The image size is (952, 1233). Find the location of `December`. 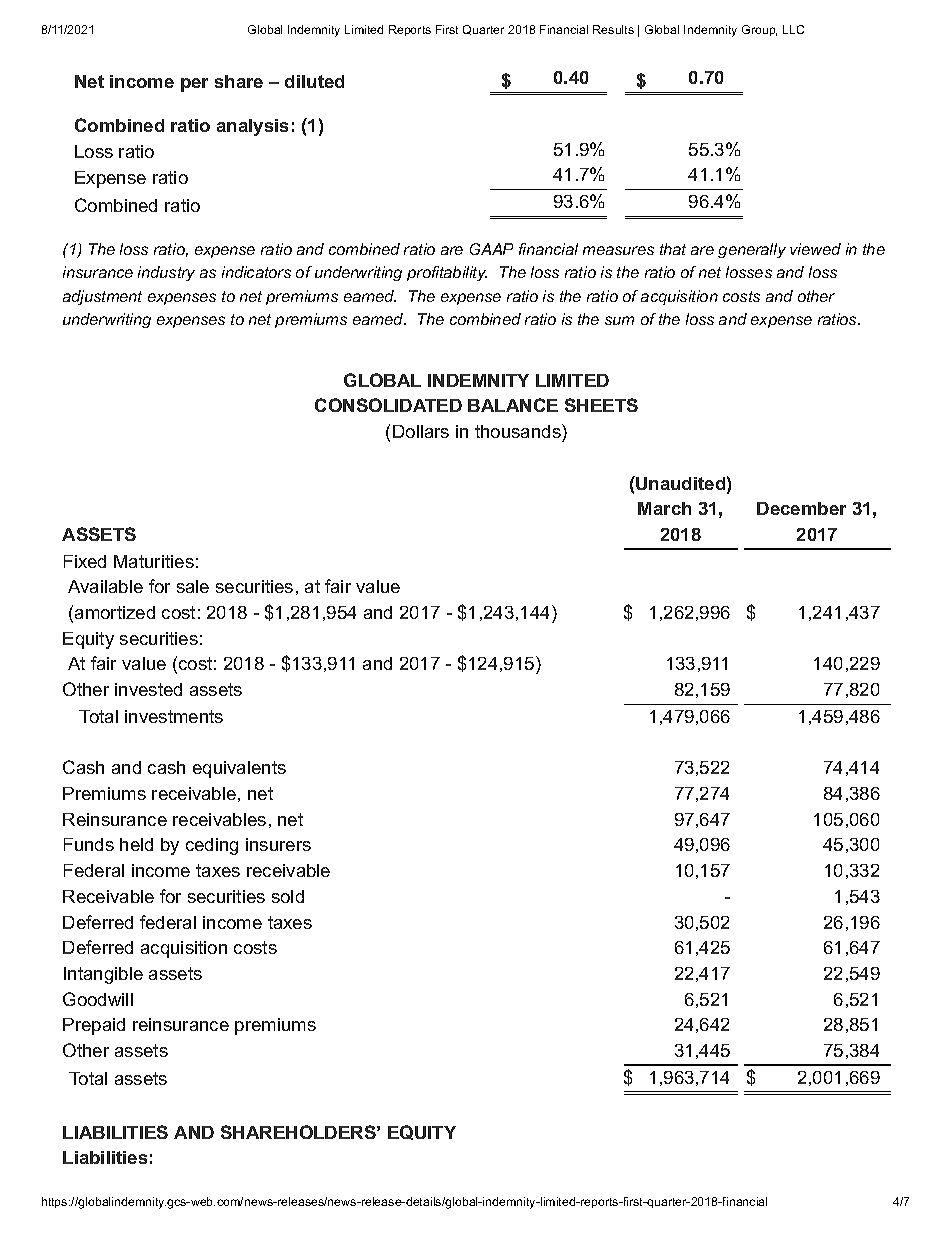

December is located at coordinates (801, 508).
